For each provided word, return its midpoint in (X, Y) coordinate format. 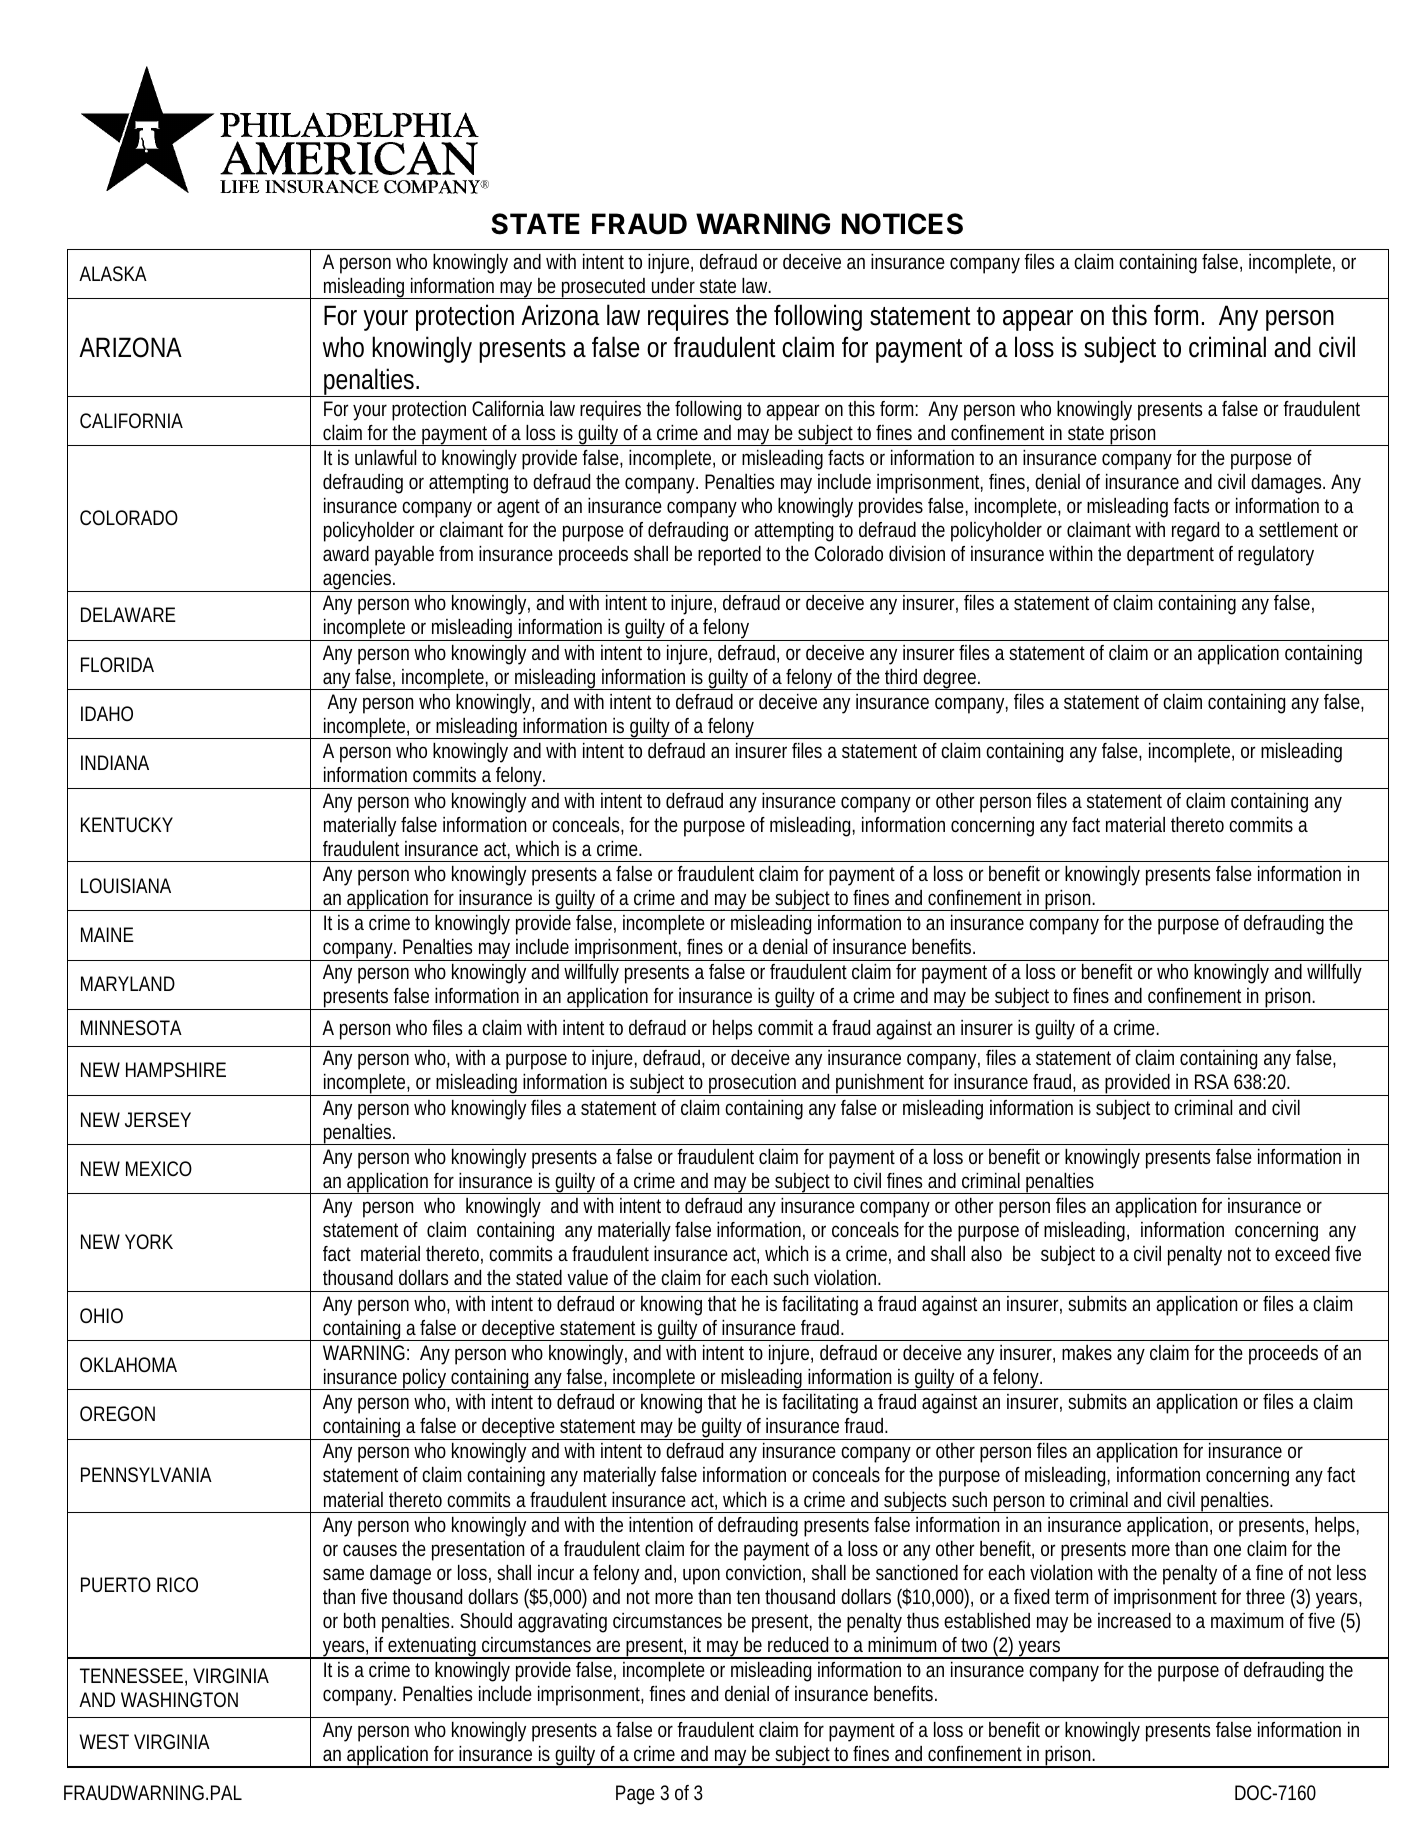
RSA (1212, 1081)
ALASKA (113, 273)
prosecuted (605, 288)
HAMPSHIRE (176, 1069)
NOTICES (902, 224)
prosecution (755, 1085)
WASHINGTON (179, 1699)
